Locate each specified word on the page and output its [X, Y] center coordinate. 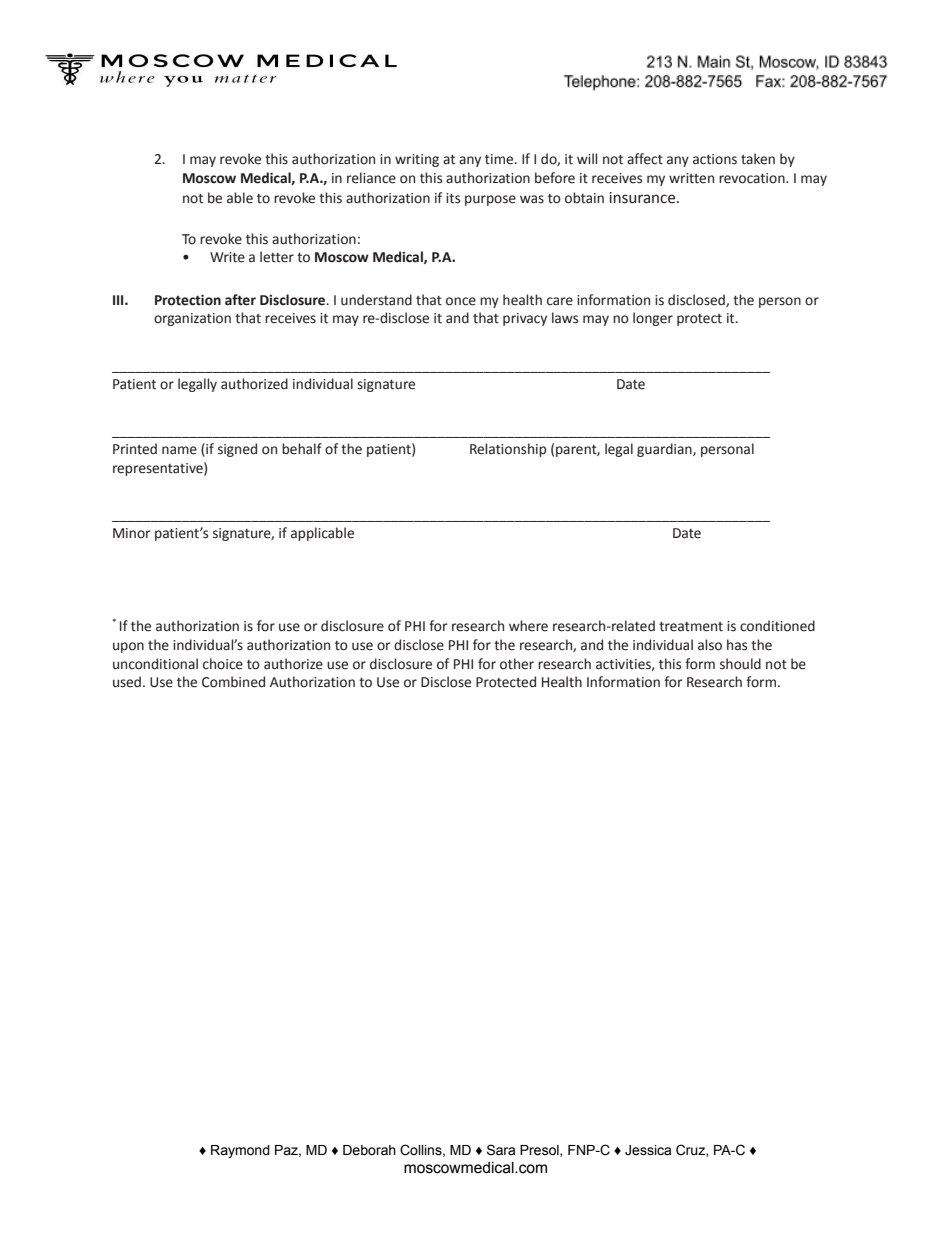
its [453, 198]
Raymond [240, 1151]
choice [223, 664]
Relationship [508, 450]
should [740, 664]
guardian [665, 450]
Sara [501, 1150]
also [710, 645]
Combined [233, 682]
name [179, 450]
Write [227, 257]
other [517, 664]
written [691, 178]
